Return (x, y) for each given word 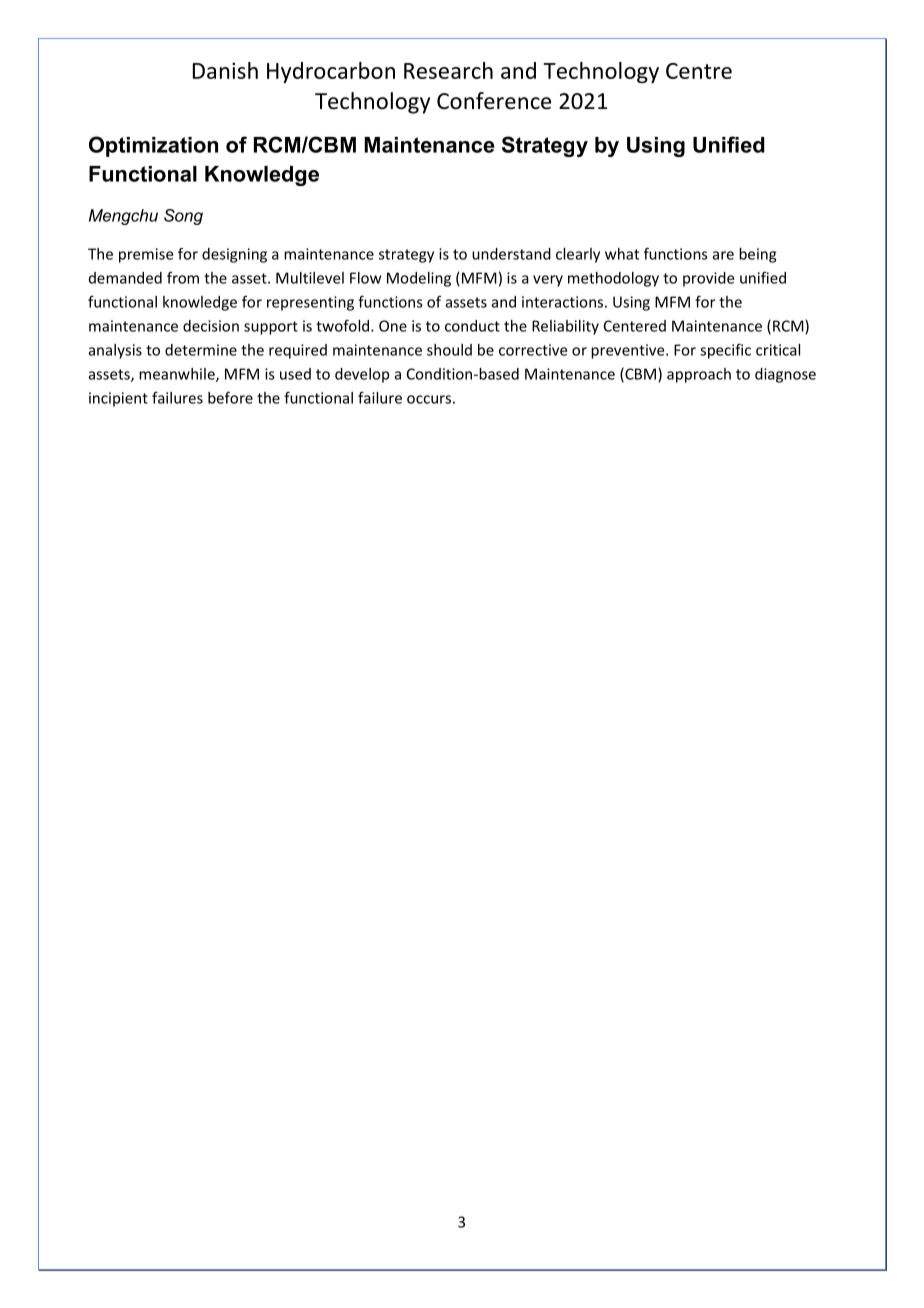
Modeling (419, 279)
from (183, 278)
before (230, 397)
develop (362, 375)
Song (183, 217)
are (723, 255)
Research (448, 70)
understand (511, 254)
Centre (699, 71)
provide (708, 279)
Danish (225, 70)
